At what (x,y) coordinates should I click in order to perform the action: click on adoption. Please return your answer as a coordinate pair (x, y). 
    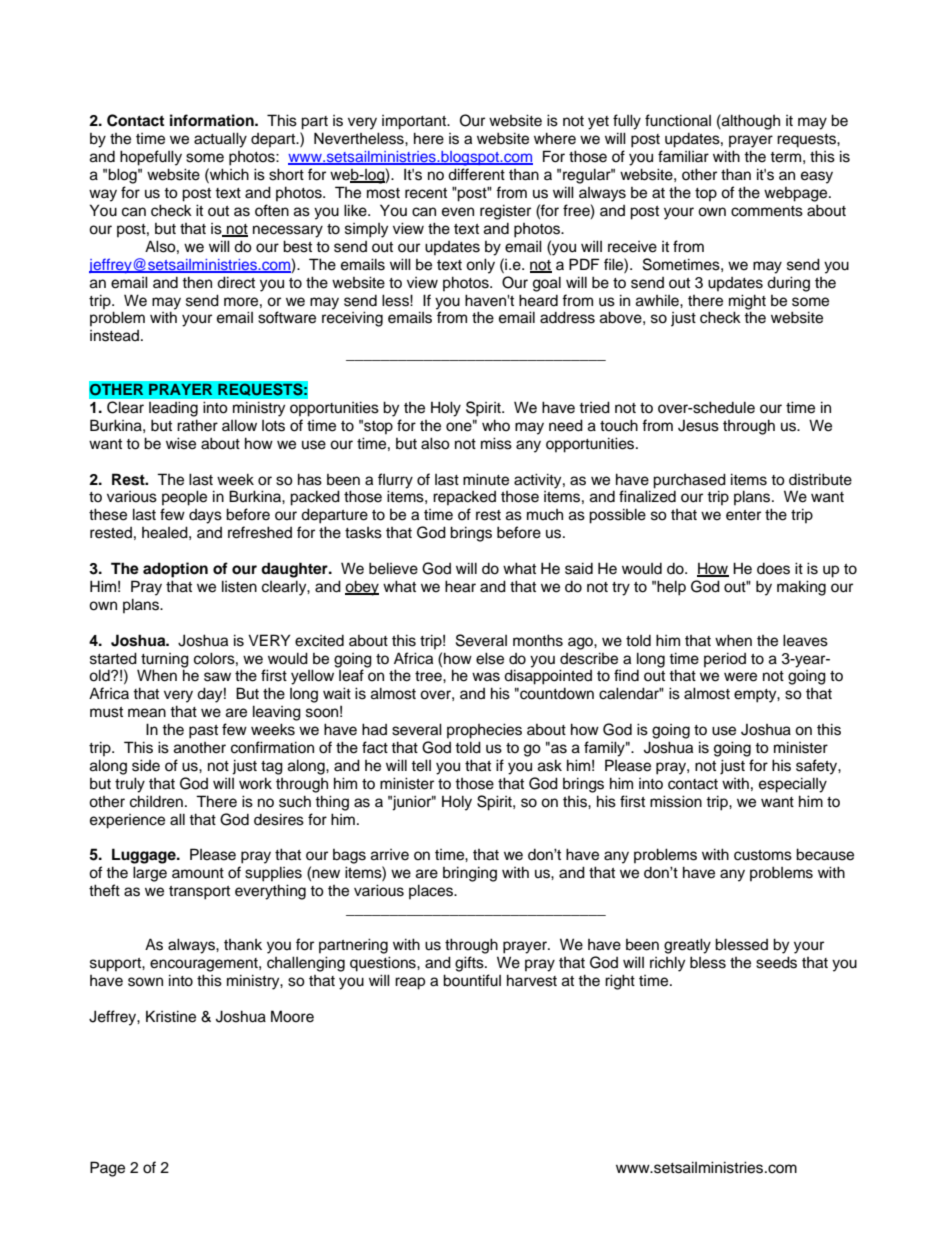
    Looking at the image, I should click on (175, 570).
